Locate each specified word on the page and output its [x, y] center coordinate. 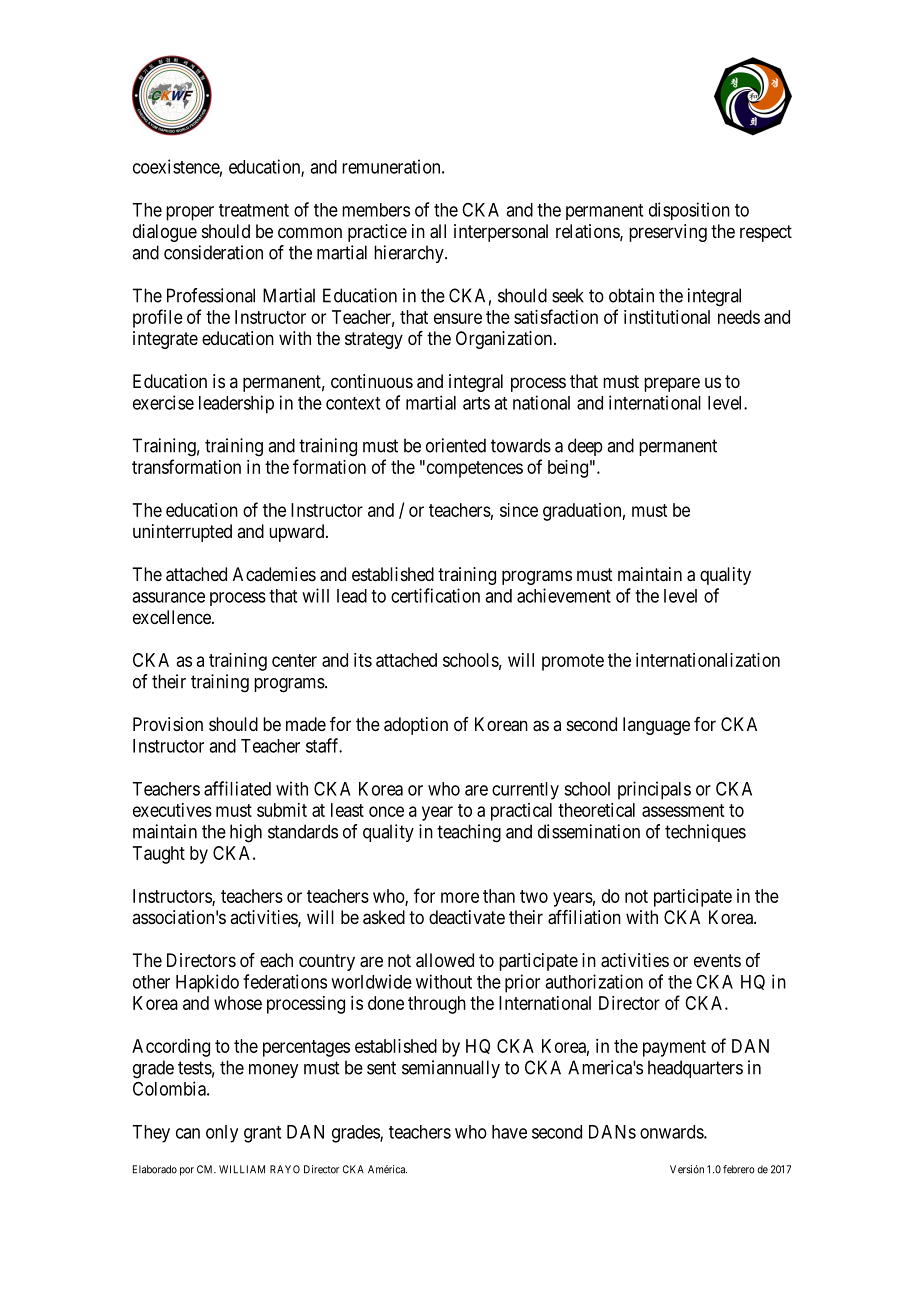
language [656, 726]
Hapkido [207, 983]
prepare [672, 384]
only [222, 1134]
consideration [213, 252]
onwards [672, 1132]
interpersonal [501, 233]
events [717, 960]
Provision [168, 724]
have [509, 1132]
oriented [456, 445]
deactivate [467, 917]
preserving [668, 233]
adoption [416, 726]
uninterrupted [182, 533]
